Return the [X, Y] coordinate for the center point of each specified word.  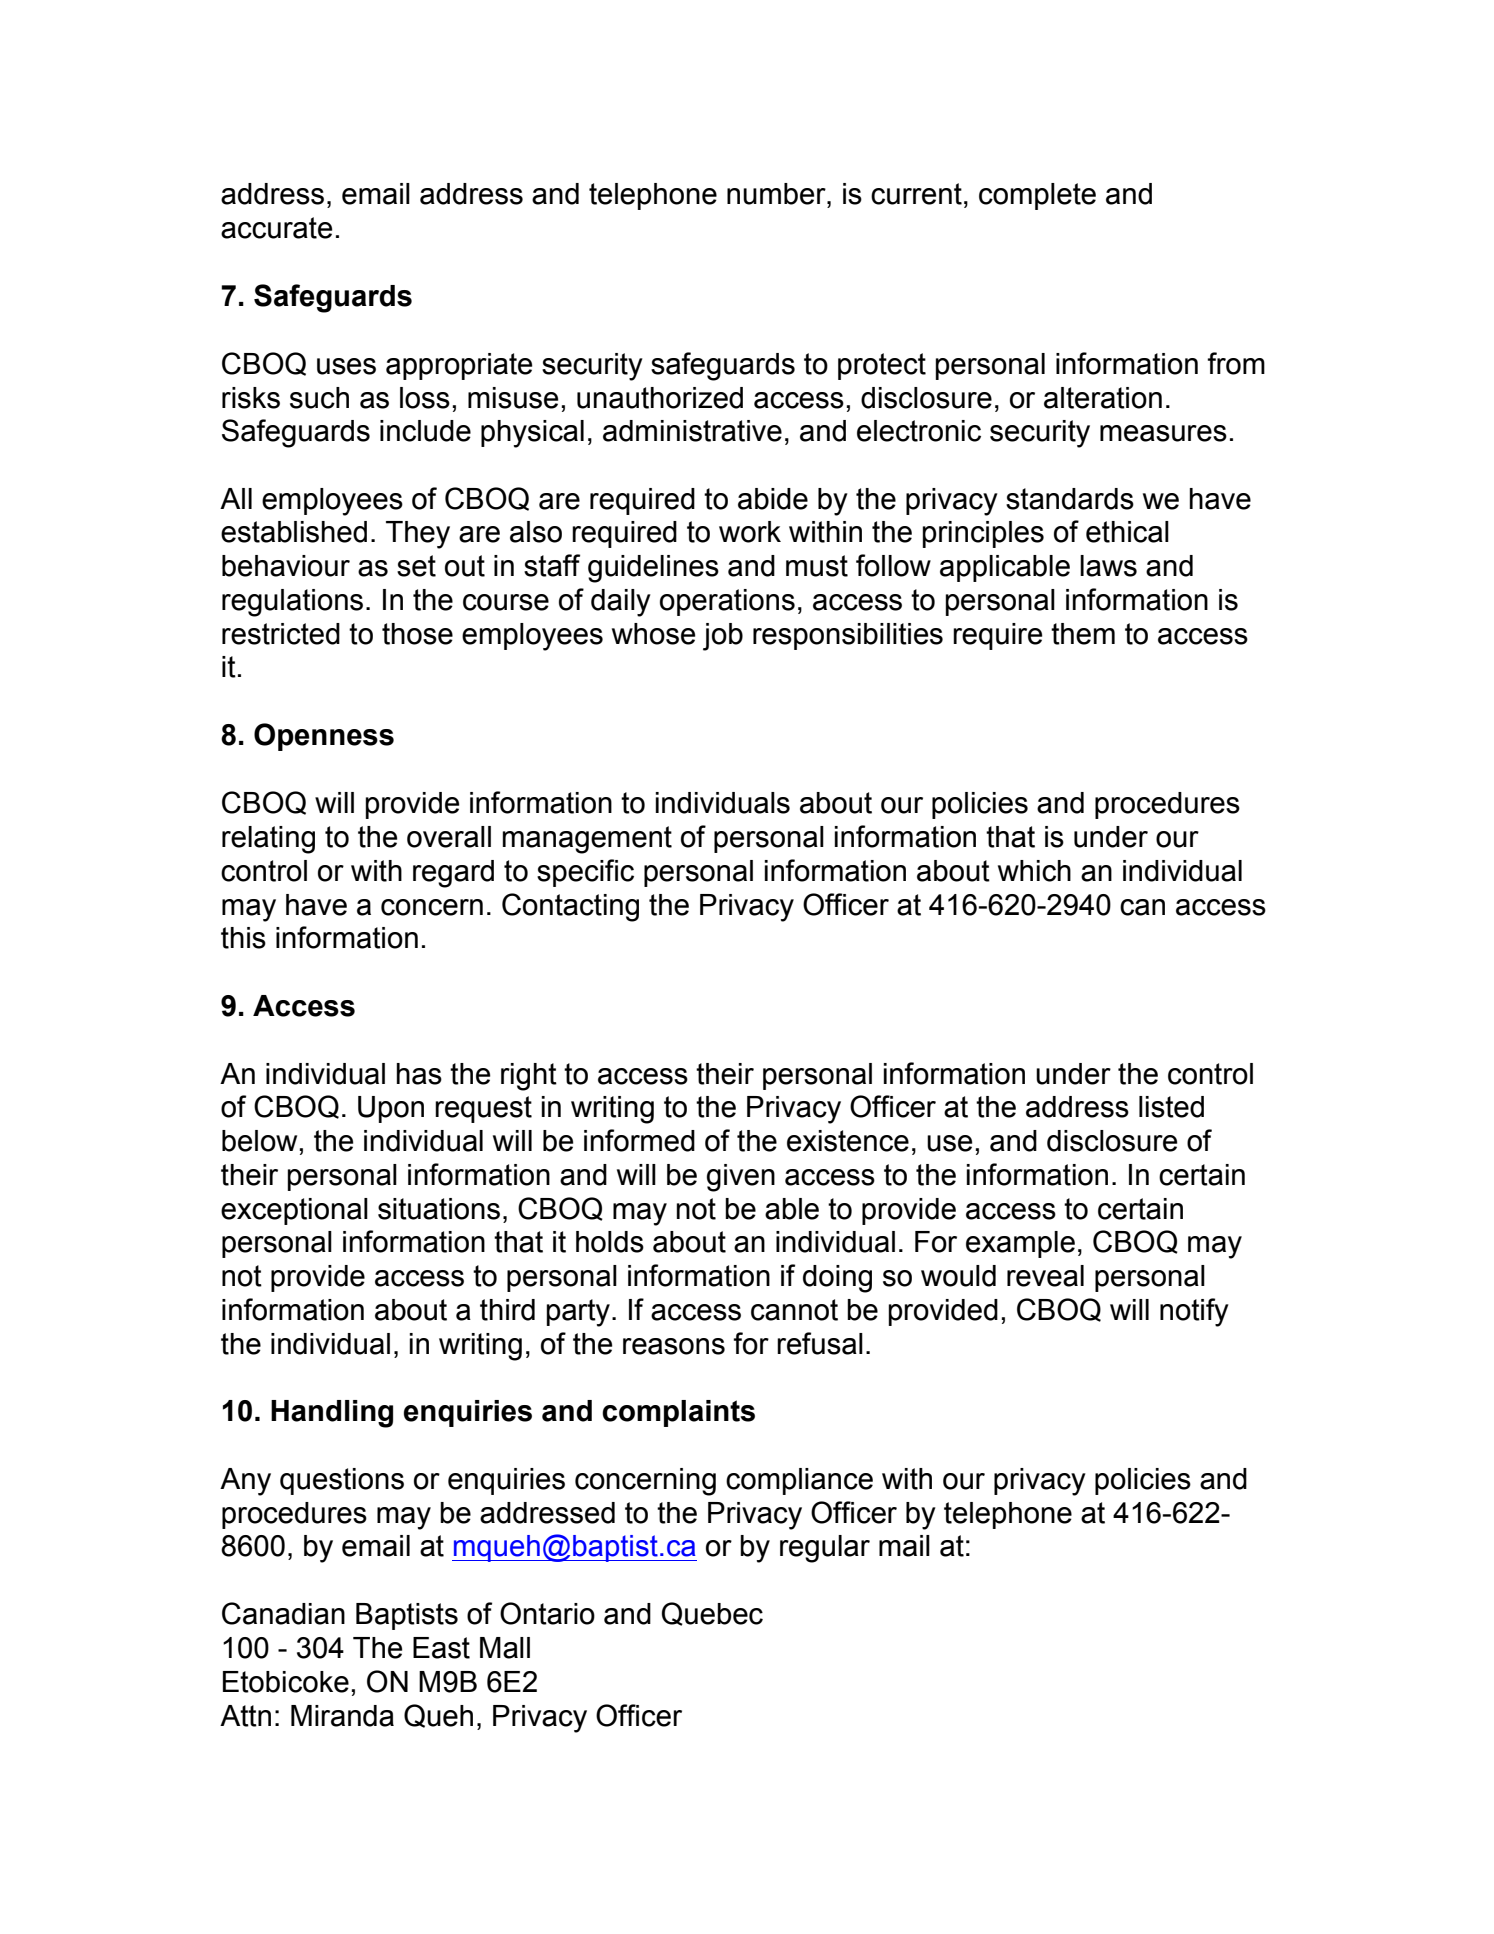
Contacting [570, 907]
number [777, 194]
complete [1037, 196]
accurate [276, 228]
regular [825, 1549]
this [243, 938]
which [1034, 871]
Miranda [342, 1716]
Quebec [712, 1614]
